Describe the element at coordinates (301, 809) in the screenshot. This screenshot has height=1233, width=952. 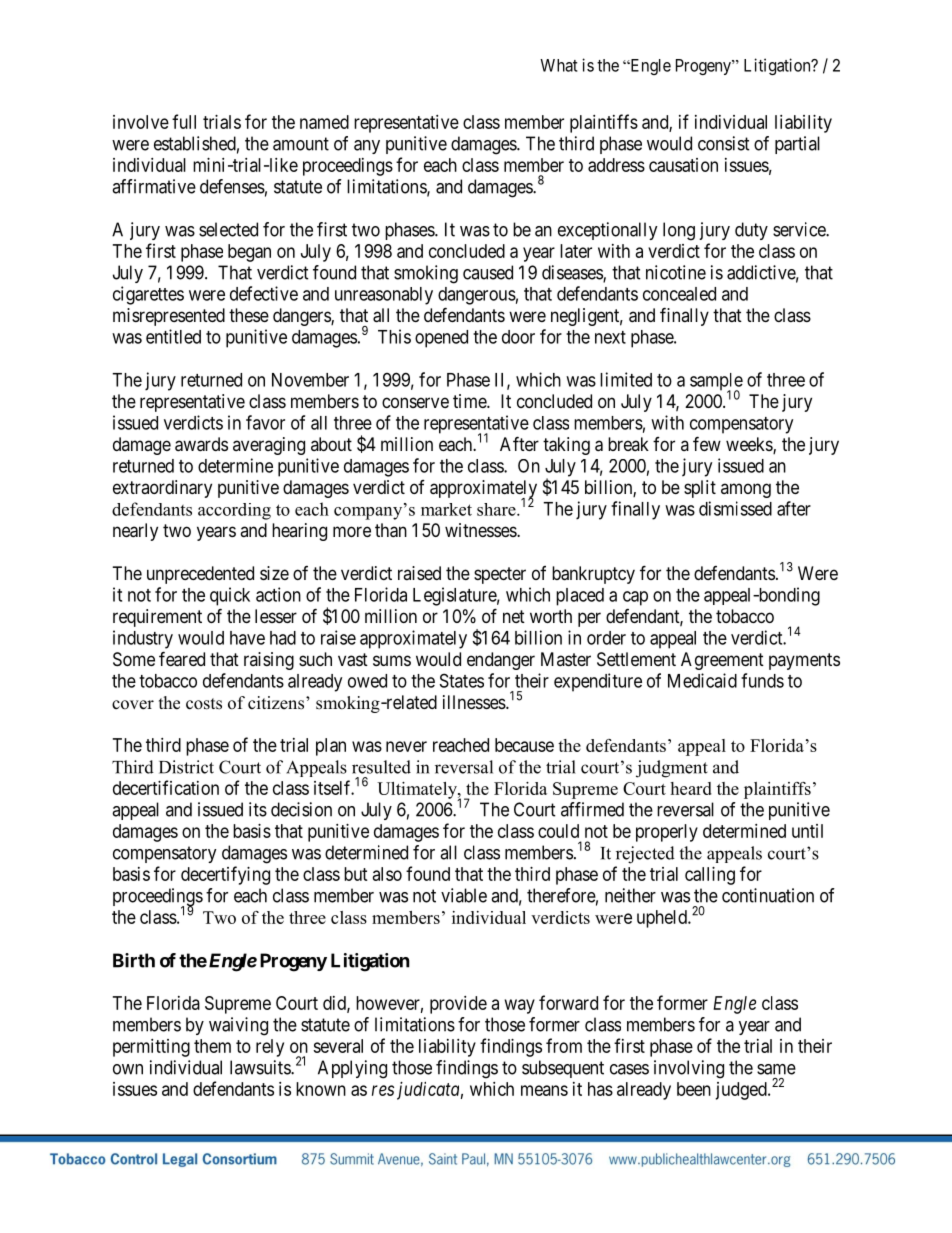
I see `decision` at that location.
